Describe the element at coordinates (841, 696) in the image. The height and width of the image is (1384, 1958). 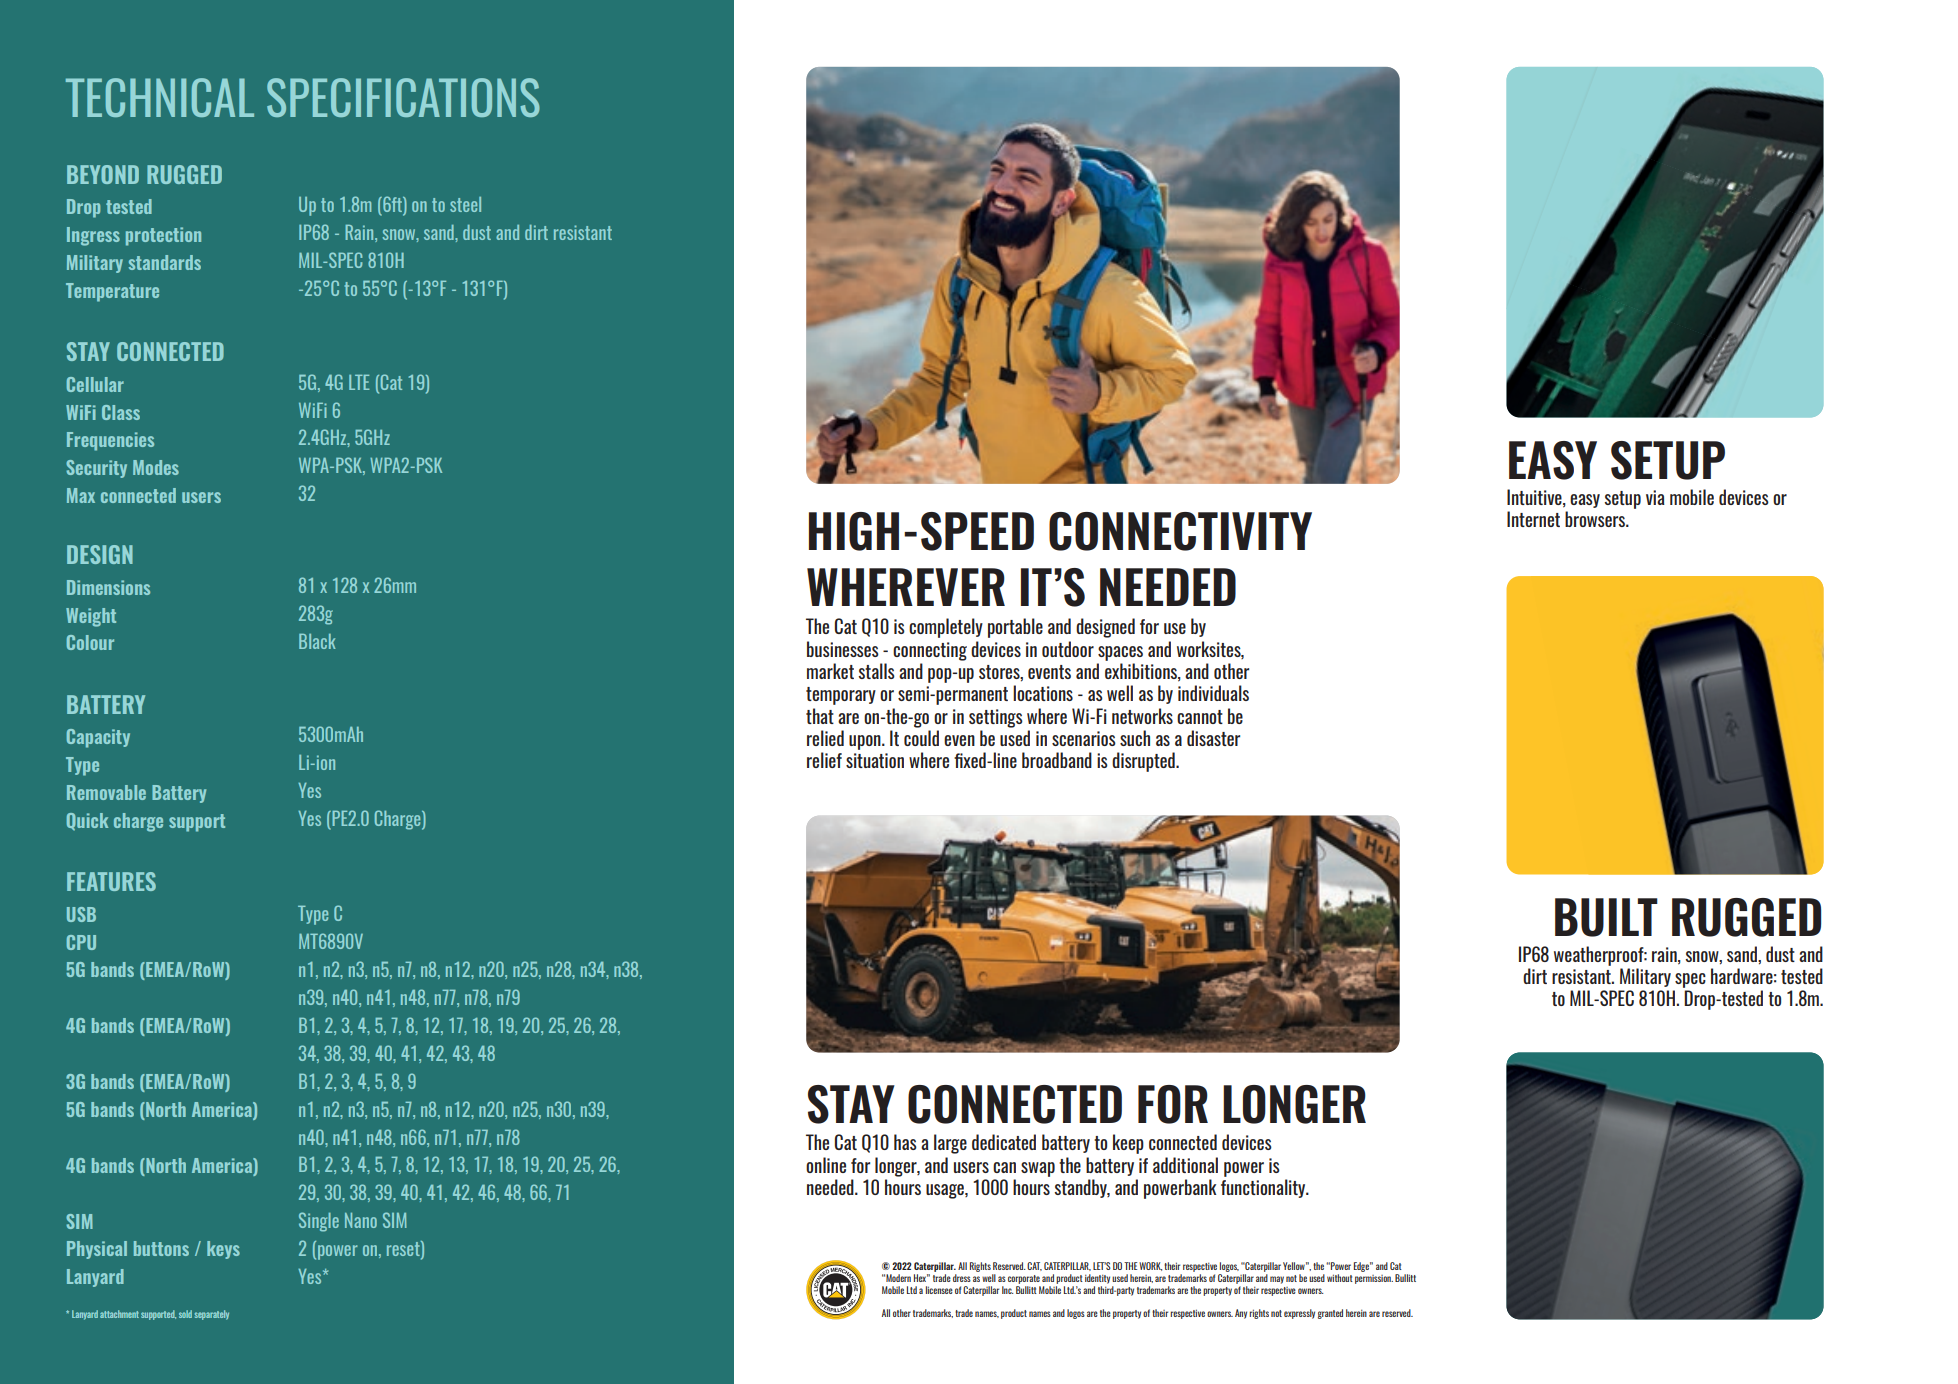
I see `temporary` at that location.
